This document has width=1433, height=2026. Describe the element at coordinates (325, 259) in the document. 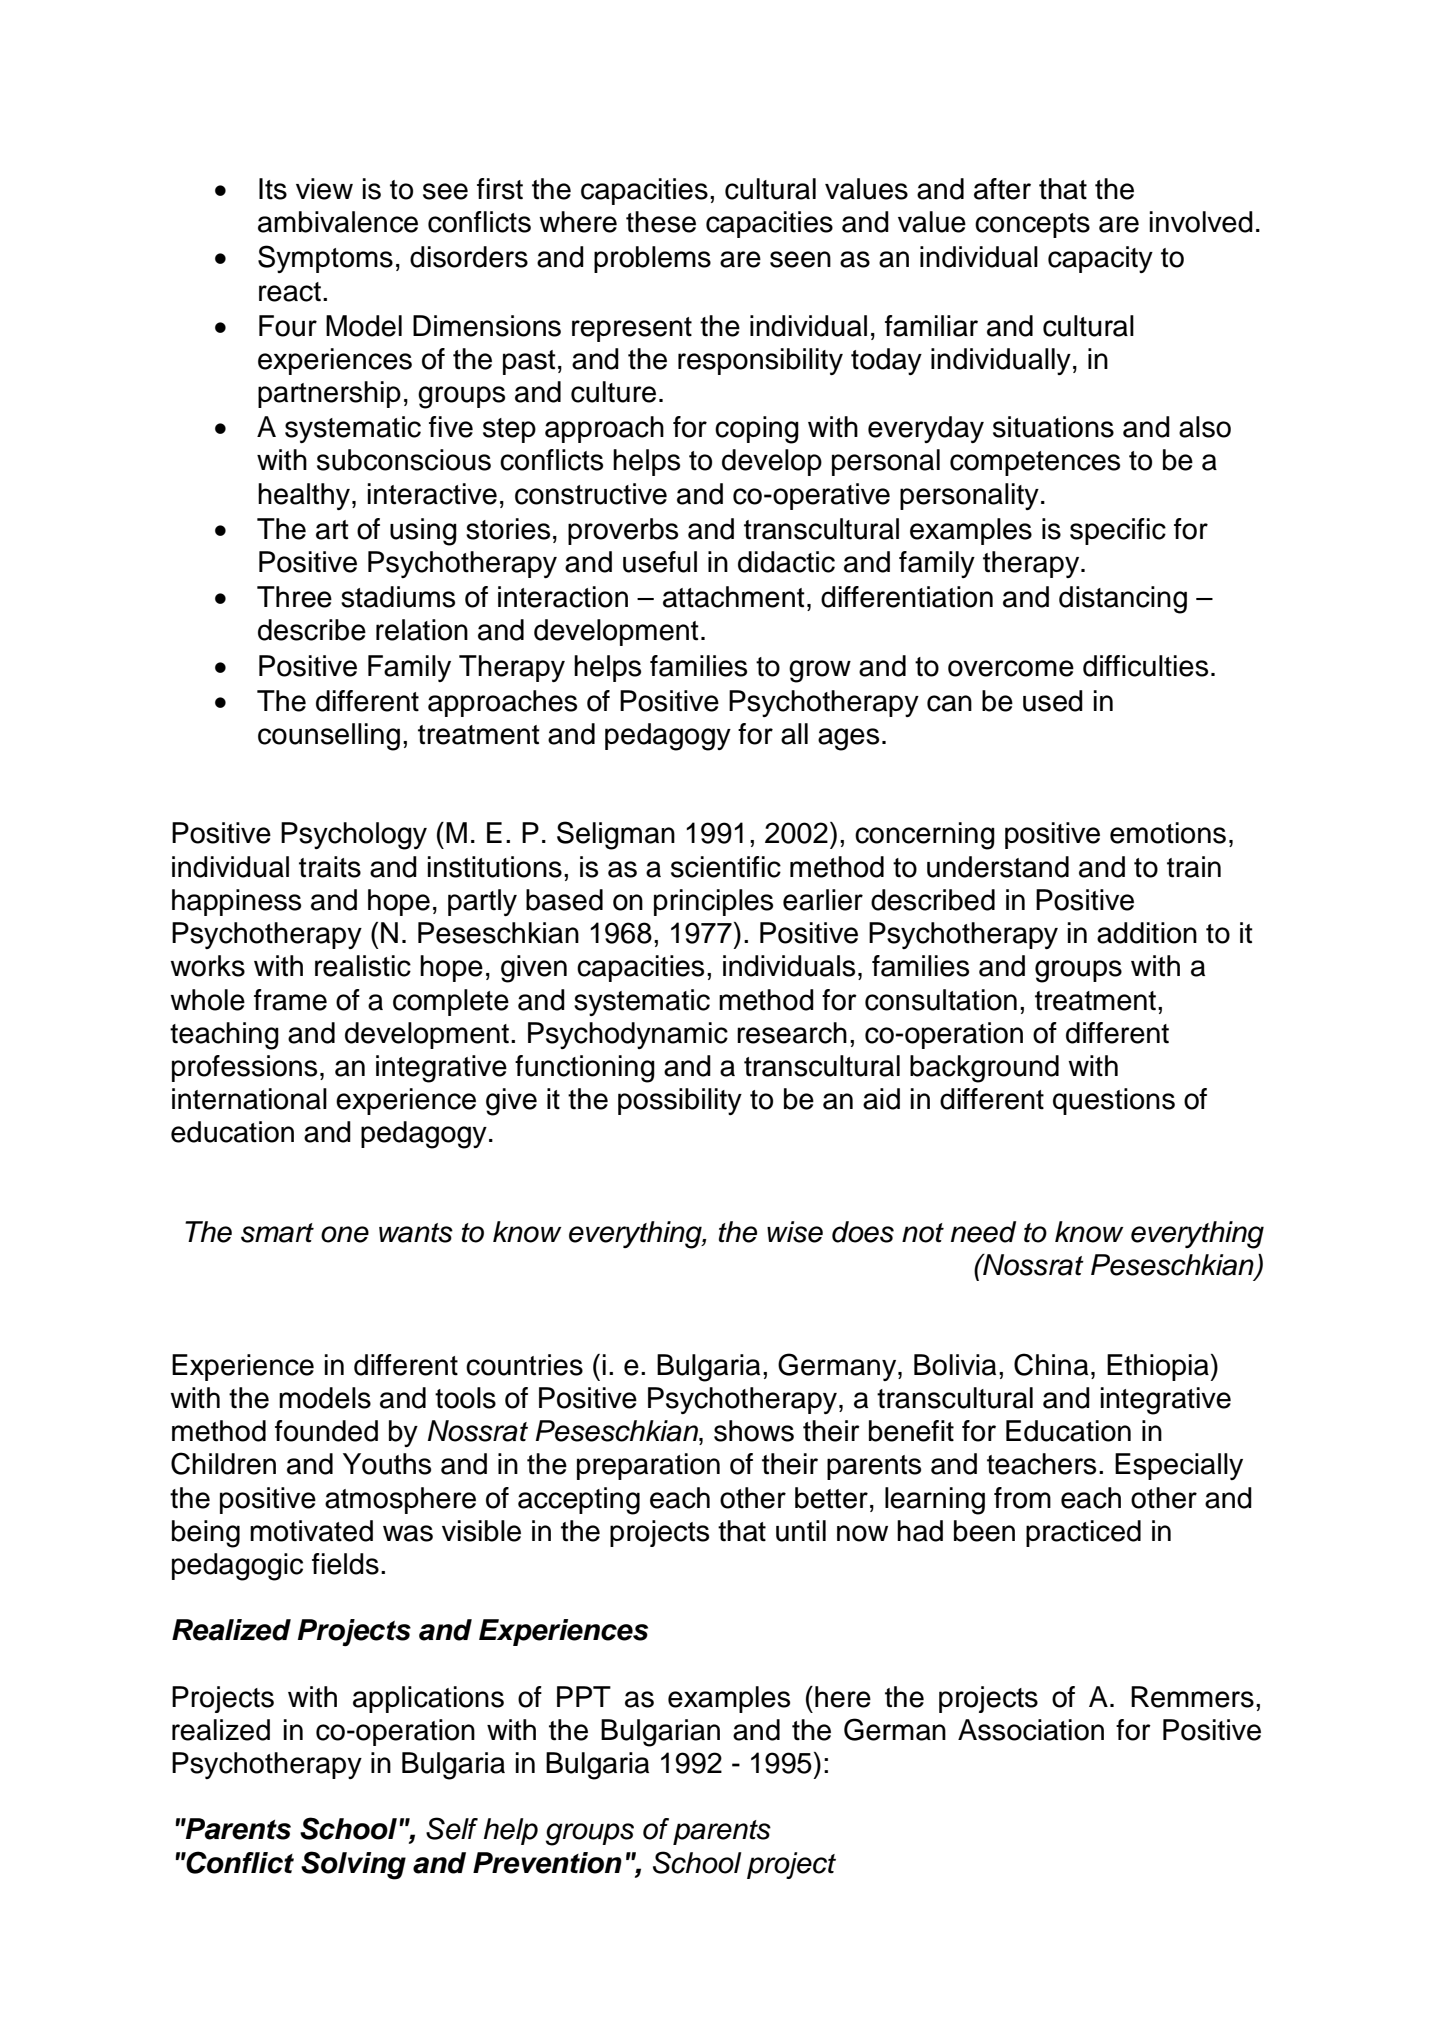

I see `Symptoms` at that location.
